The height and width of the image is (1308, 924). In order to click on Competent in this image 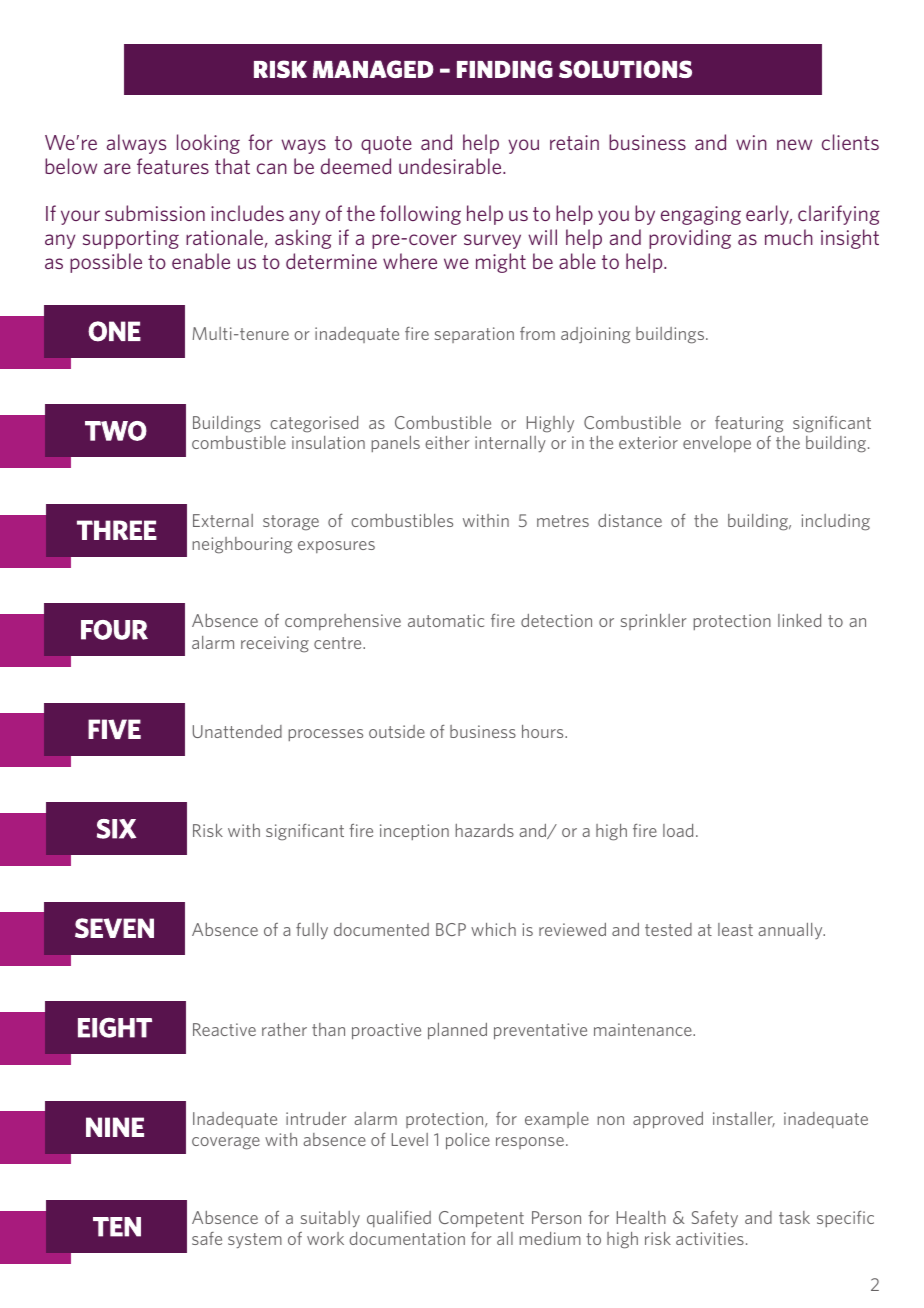, I will do `click(481, 1219)`.
